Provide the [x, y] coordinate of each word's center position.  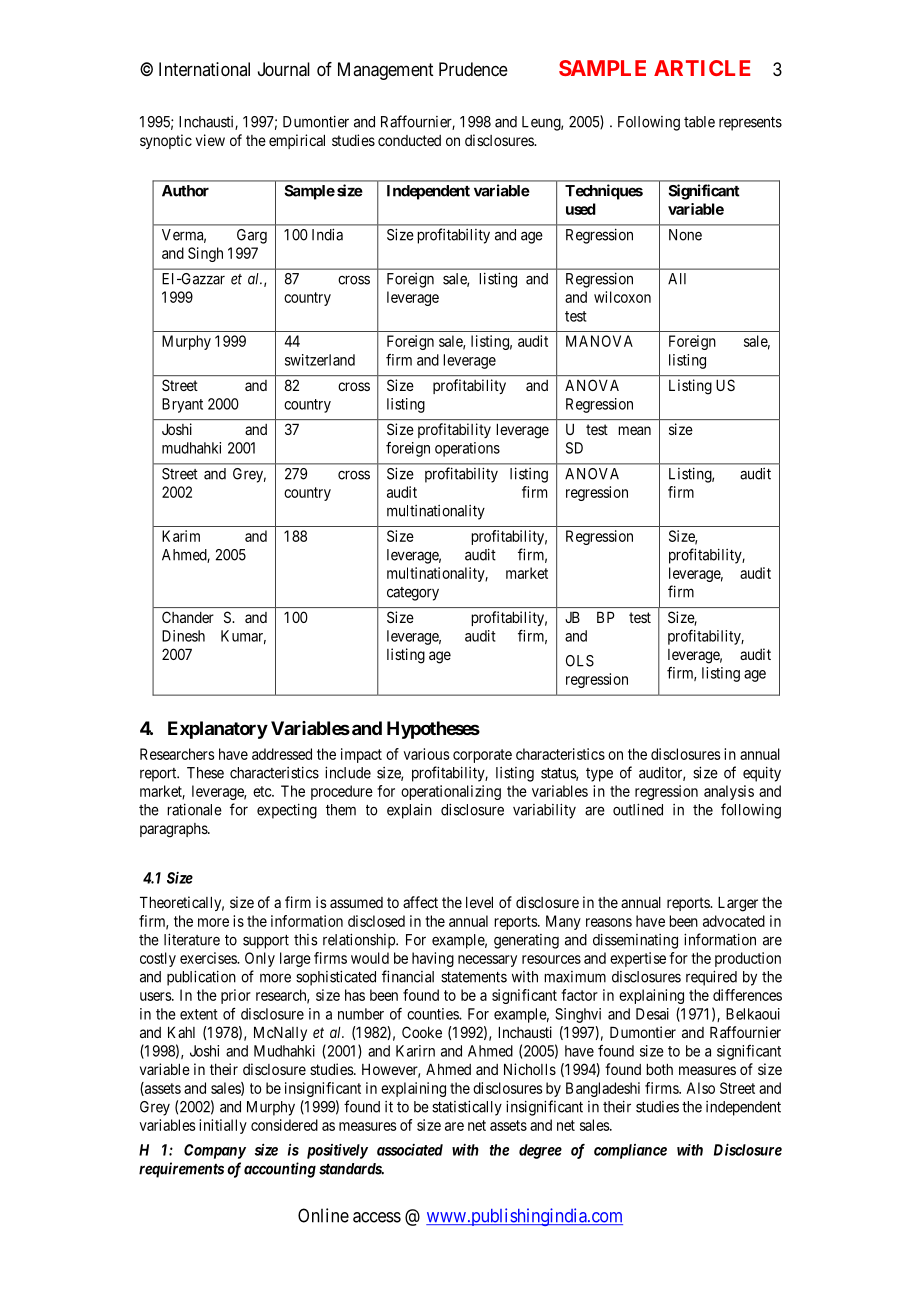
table [699, 122]
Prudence [473, 69]
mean [634, 430]
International [204, 69]
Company [215, 1151]
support [266, 942]
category [413, 594]
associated [410, 1150]
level [479, 902]
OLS [580, 661]
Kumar [243, 637]
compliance [630, 1151]
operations [467, 449]
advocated [734, 921]
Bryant [182, 405]
